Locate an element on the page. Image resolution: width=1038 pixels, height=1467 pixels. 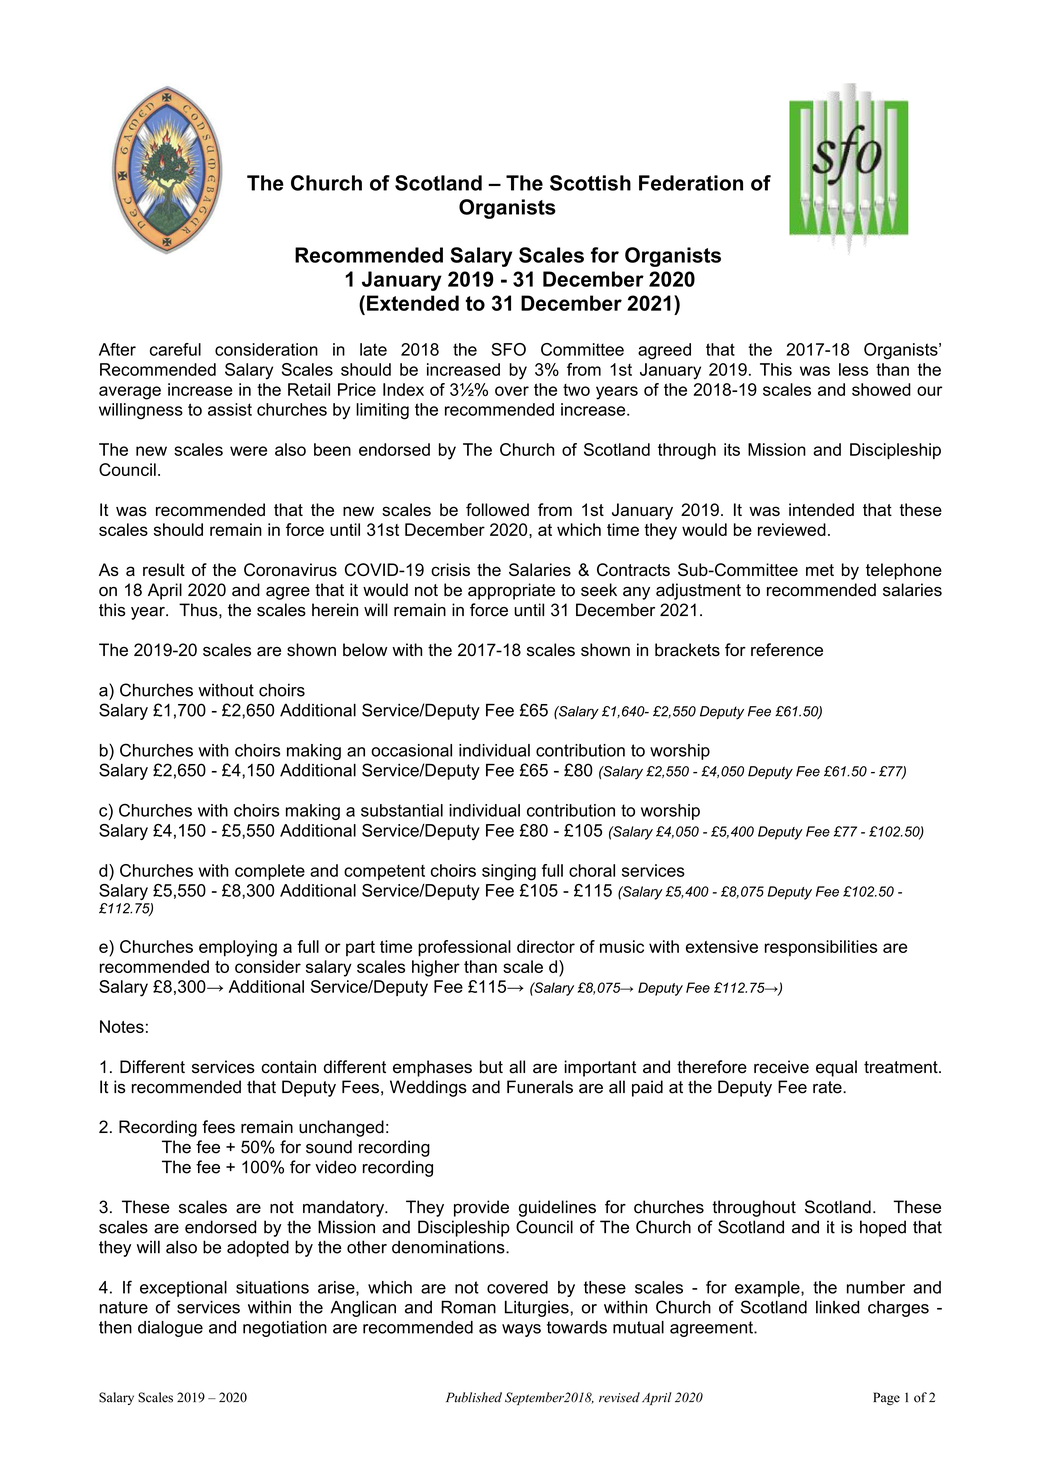
intended is located at coordinates (821, 509).
